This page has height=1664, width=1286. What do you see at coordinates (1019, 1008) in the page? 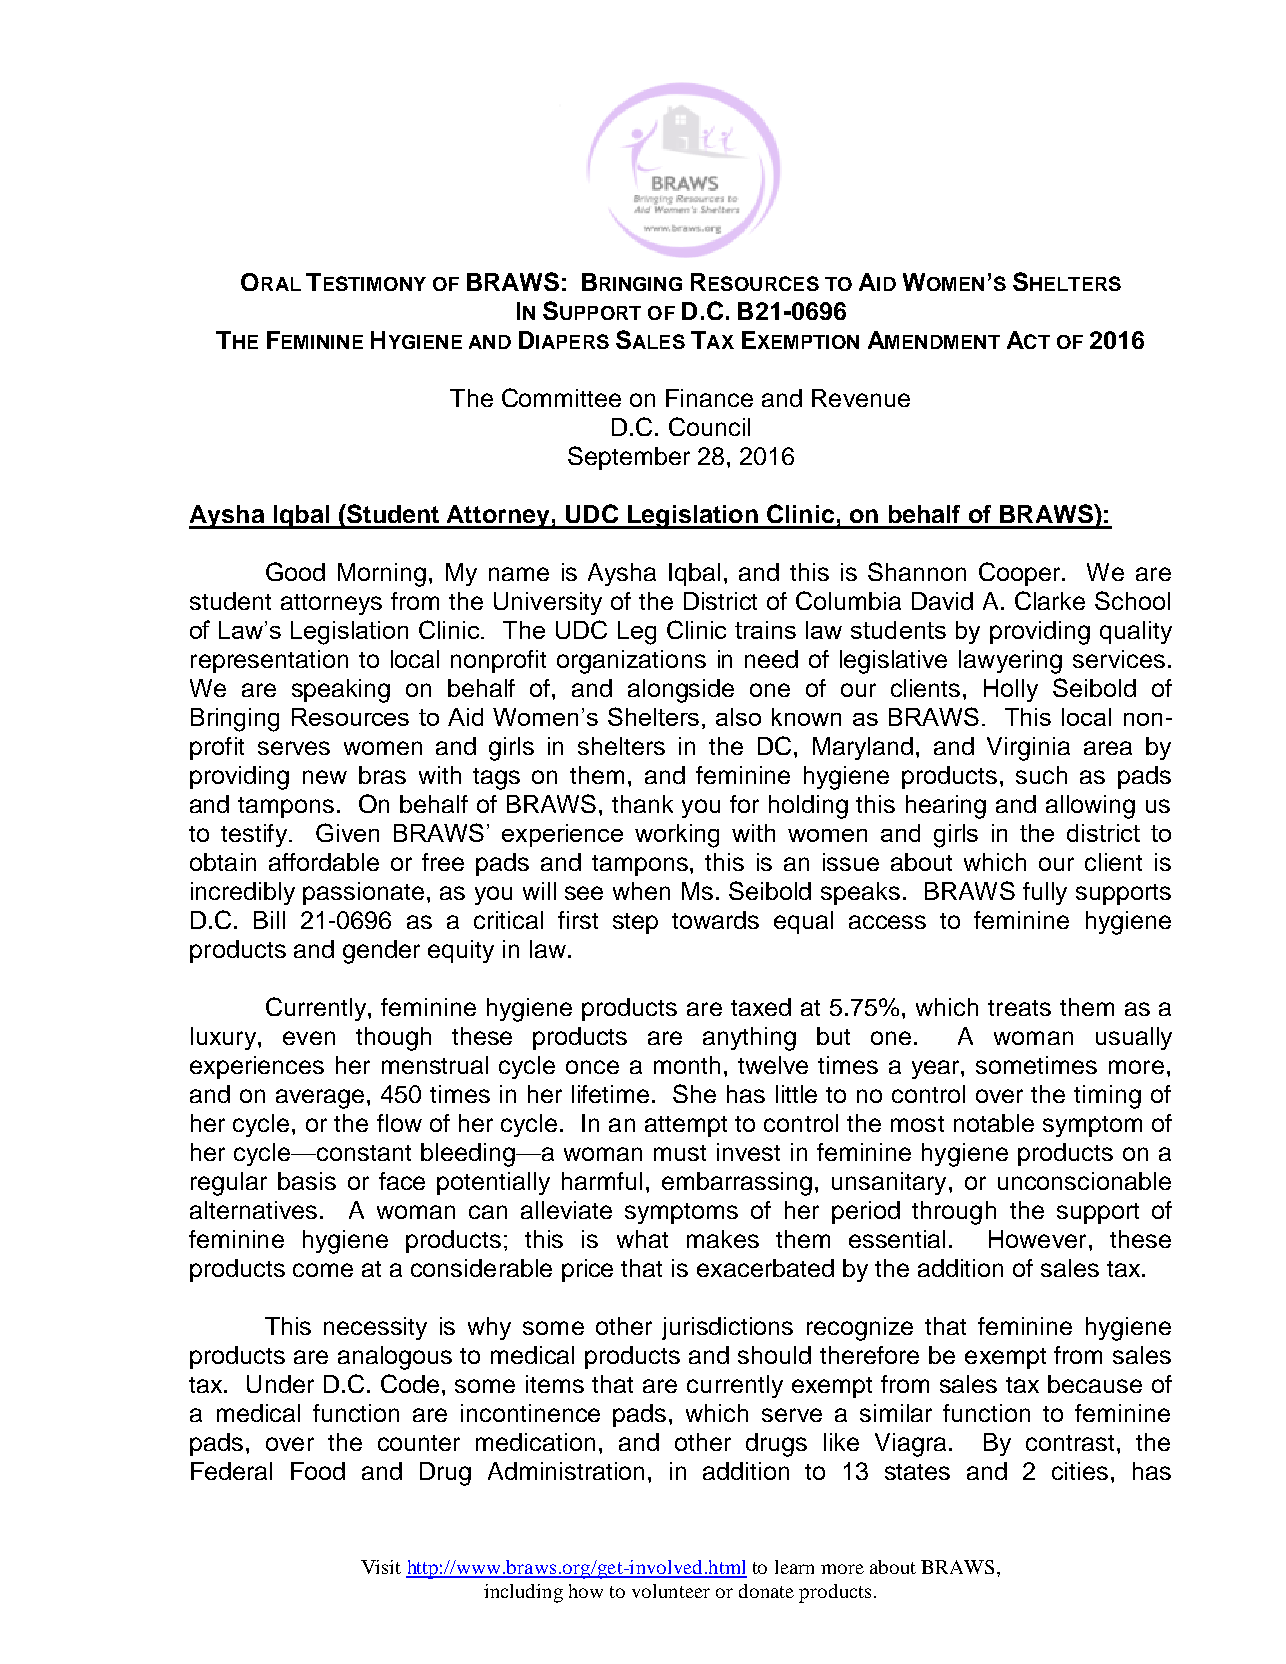
I see `treats` at bounding box center [1019, 1008].
